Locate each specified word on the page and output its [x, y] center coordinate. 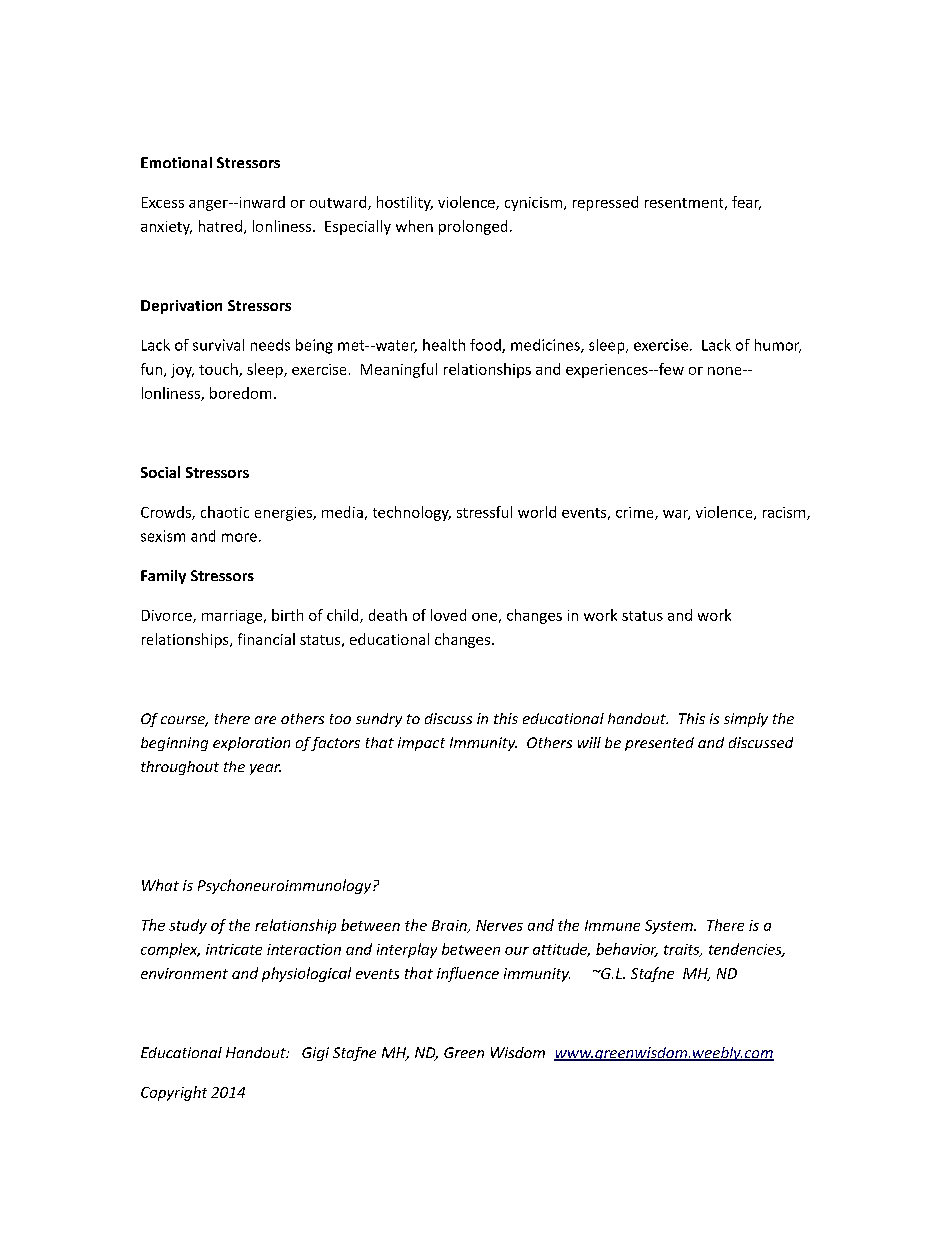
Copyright [174, 1093]
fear [746, 203]
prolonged [473, 227]
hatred [220, 226]
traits [683, 950]
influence [468, 974]
